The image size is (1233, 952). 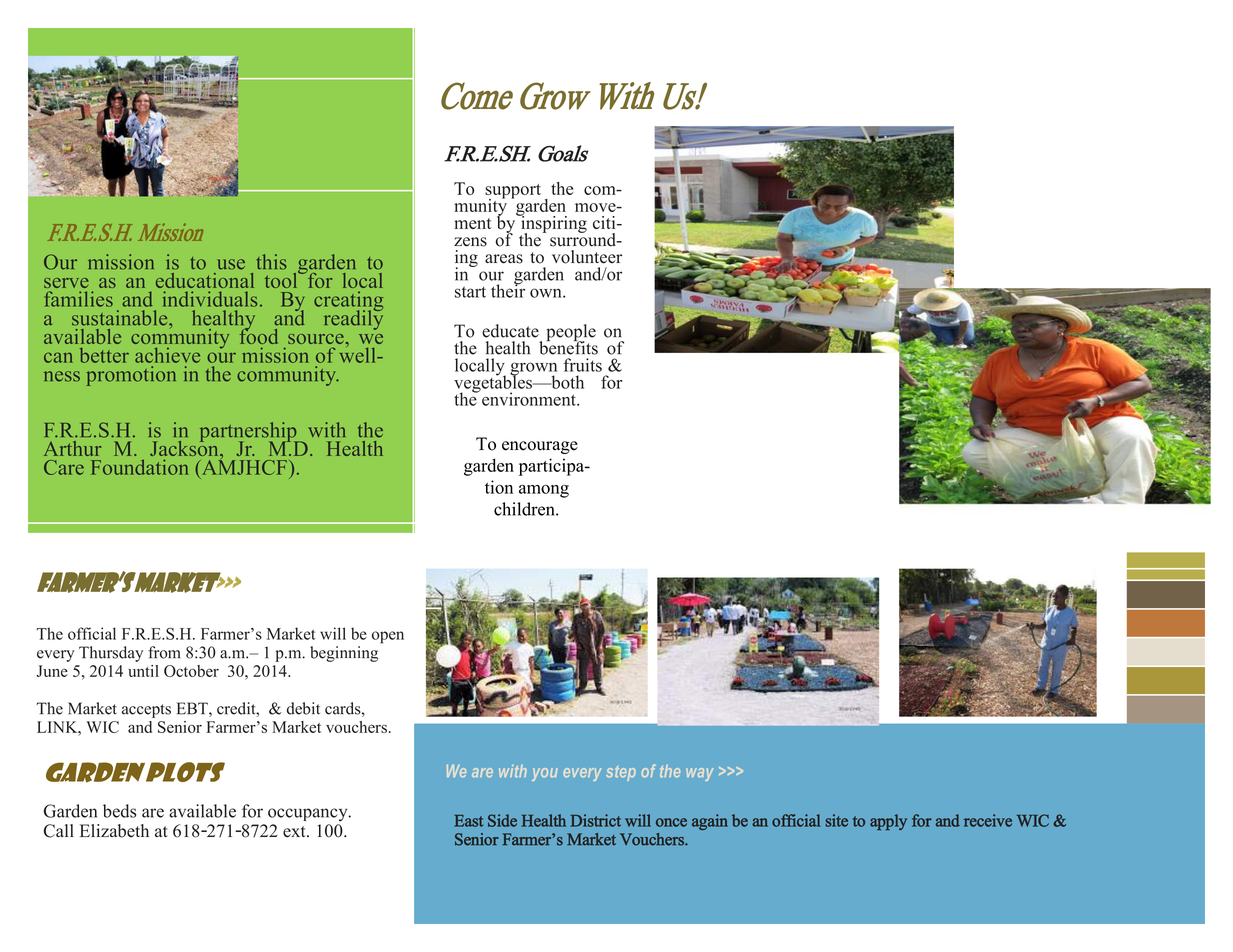 What do you see at coordinates (502, 820) in the image?
I see `Side` at bounding box center [502, 820].
